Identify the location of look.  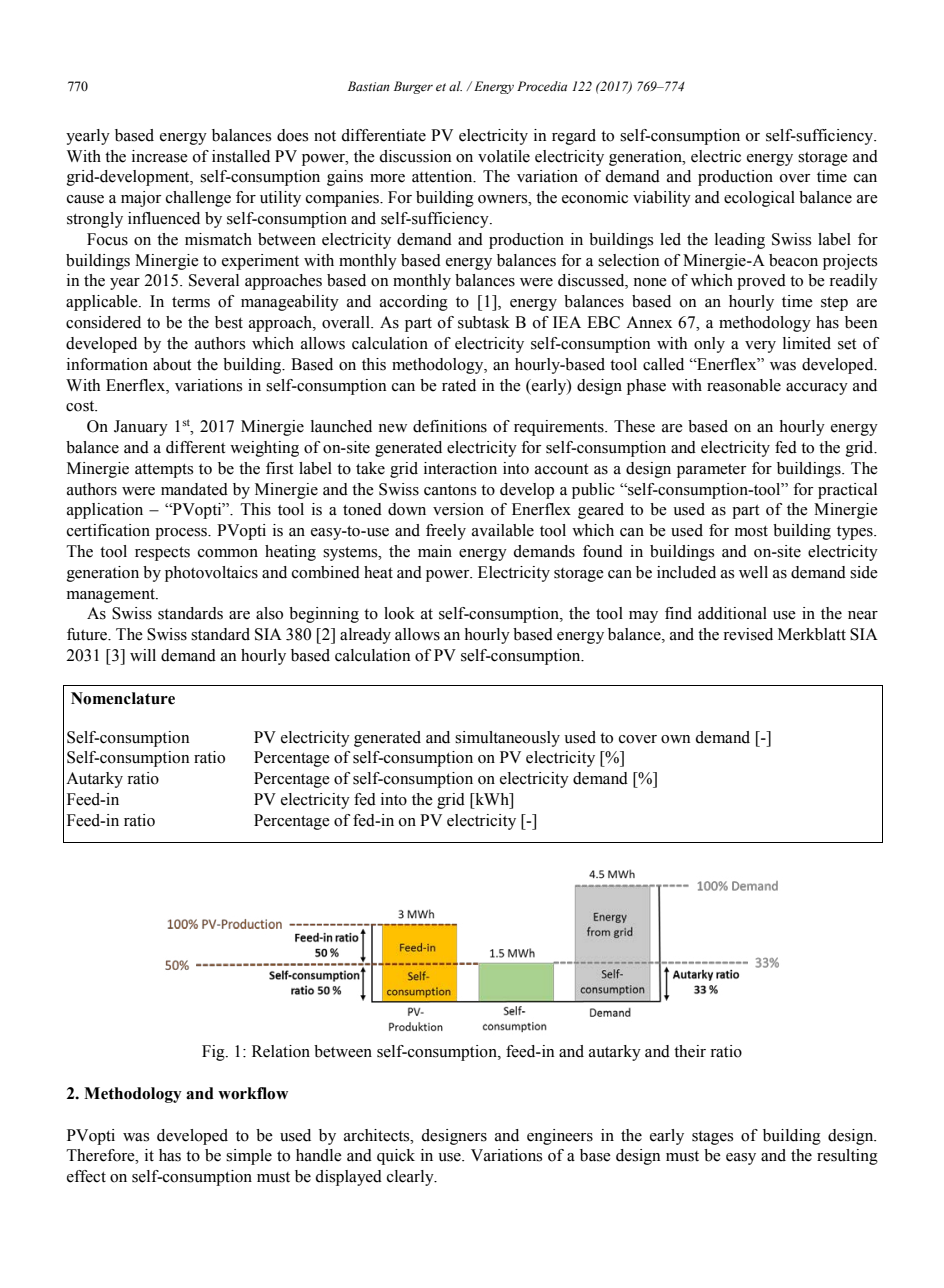
(399, 613).
